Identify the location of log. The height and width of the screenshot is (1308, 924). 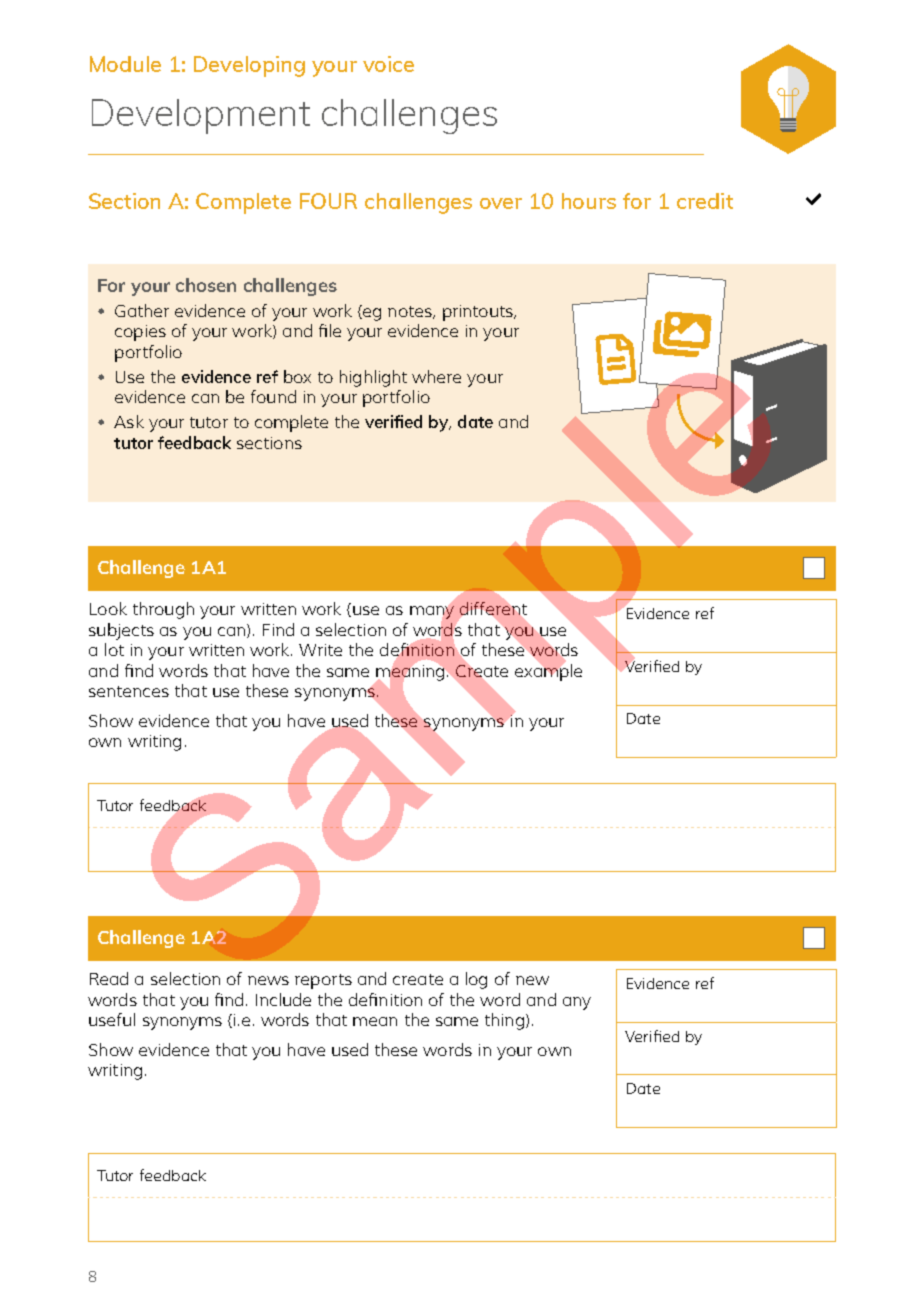
(476, 980).
